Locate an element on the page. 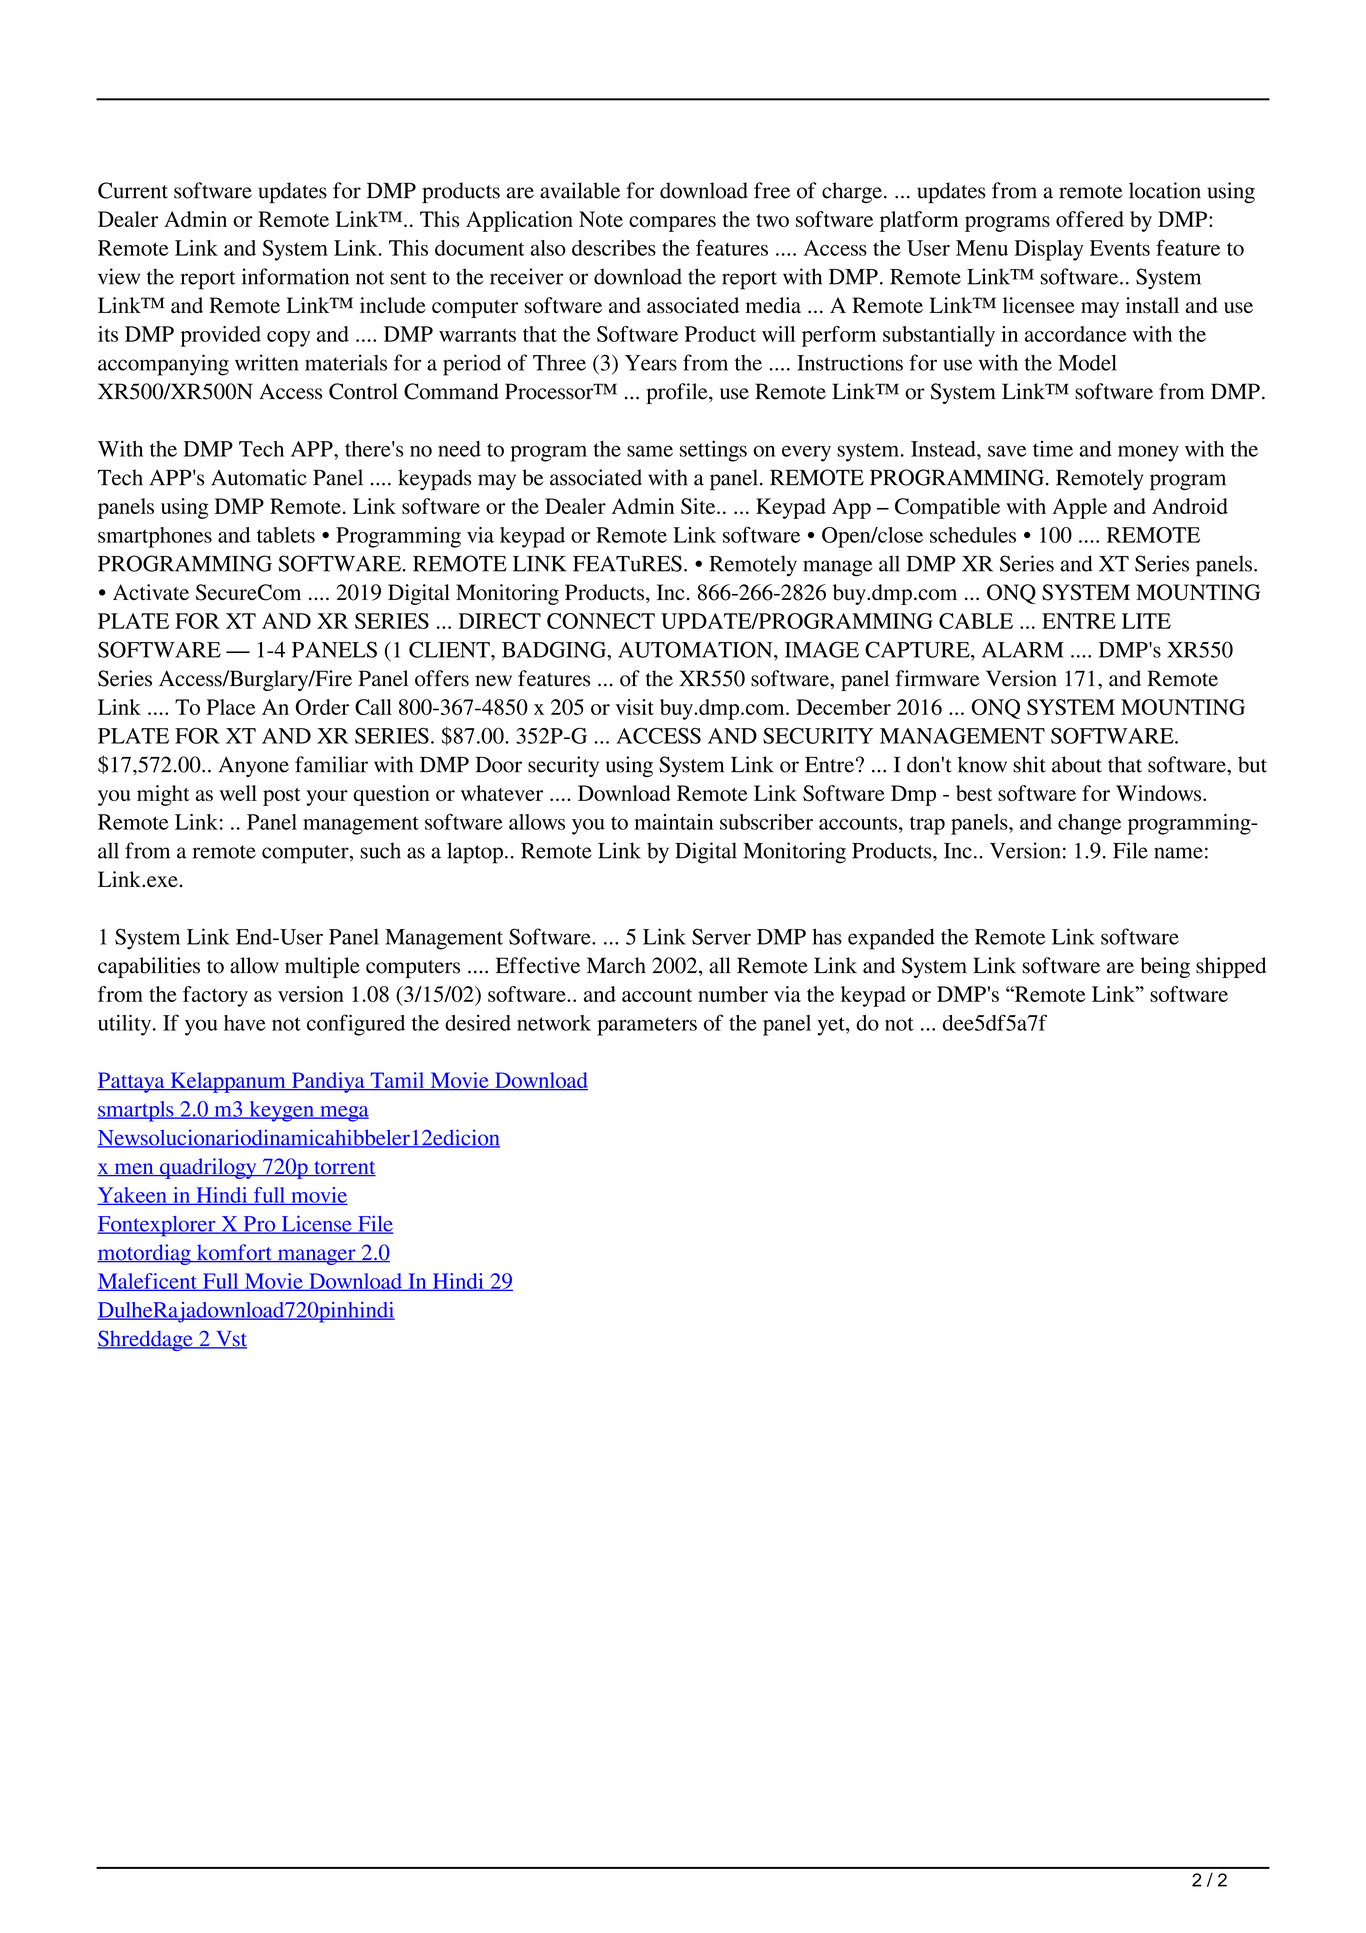  Apple is located at coordinates (1079, 508).
